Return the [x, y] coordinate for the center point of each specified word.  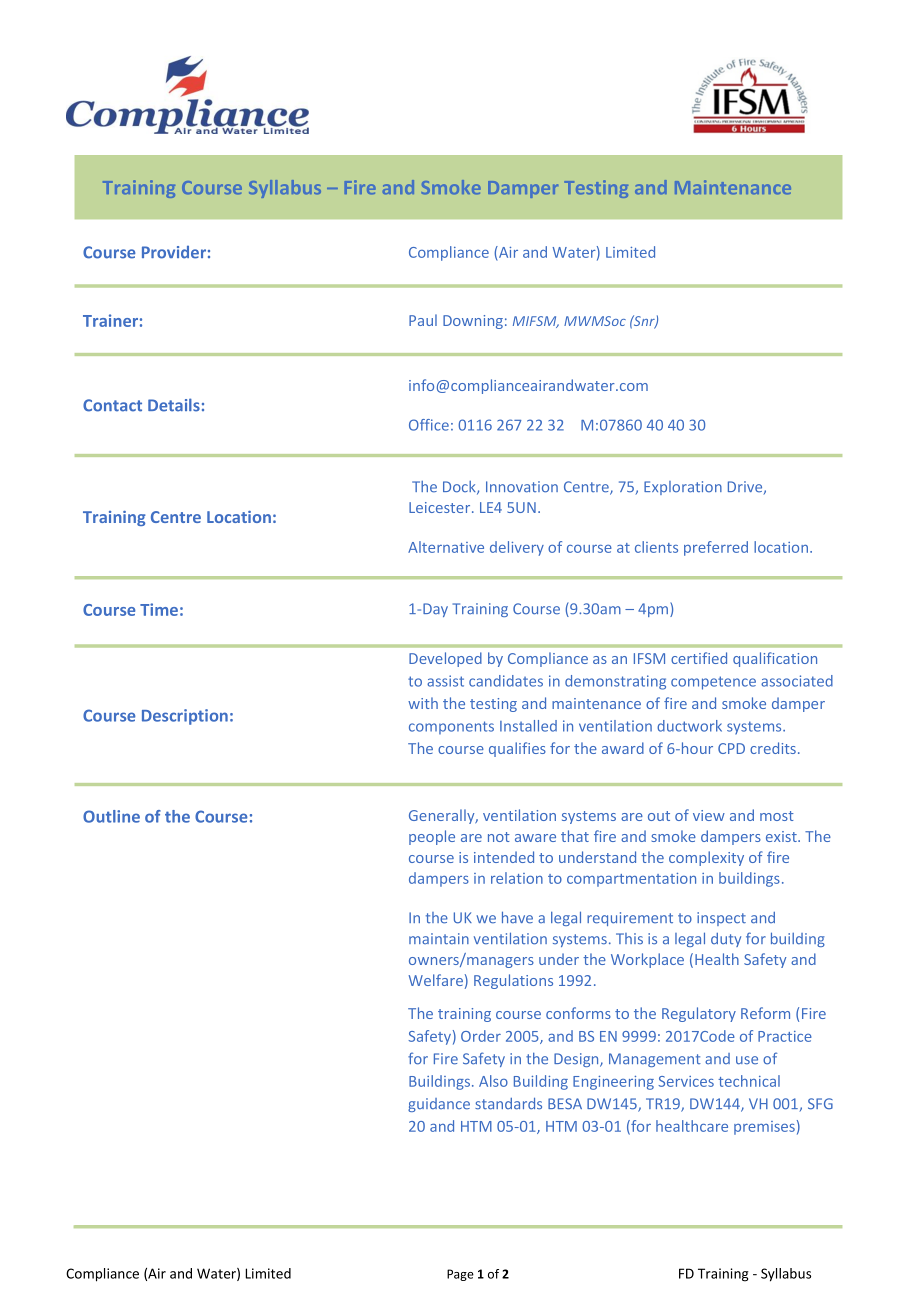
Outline [111, 816]
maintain [439, 939]
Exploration [683, 488]
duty [726, 940]
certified [699, 658]
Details [174, 405]
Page [460, 1275]
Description [185, 717]
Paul [423, 320]
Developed [445, 659]
